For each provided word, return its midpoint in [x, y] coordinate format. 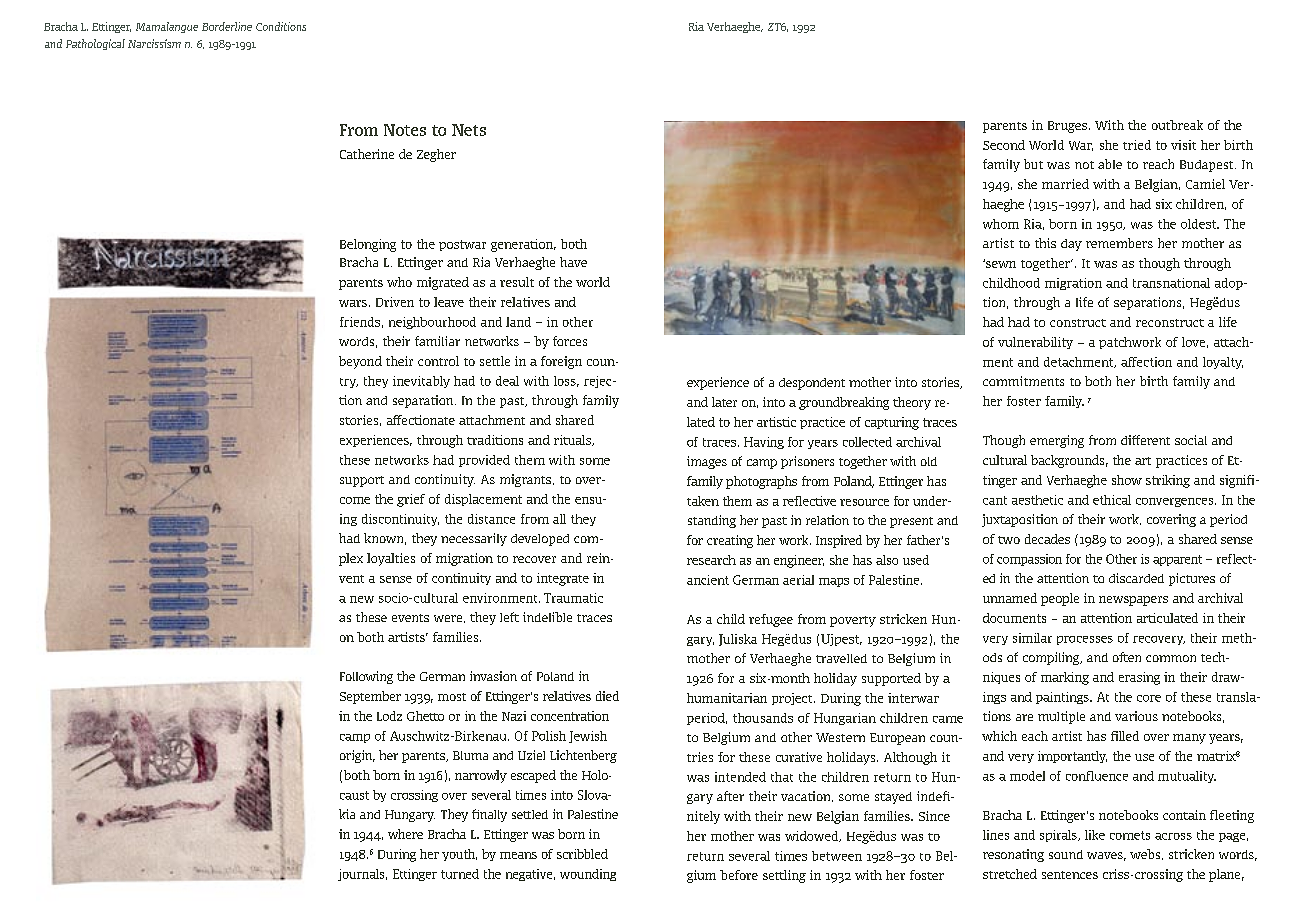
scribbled [582, 854]
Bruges [1067, 127]
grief [411, 500]
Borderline [227, 26]
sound [1066, 854]
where [405, 834]
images [707, 462]
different [1145, 440]
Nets [469, 130]
